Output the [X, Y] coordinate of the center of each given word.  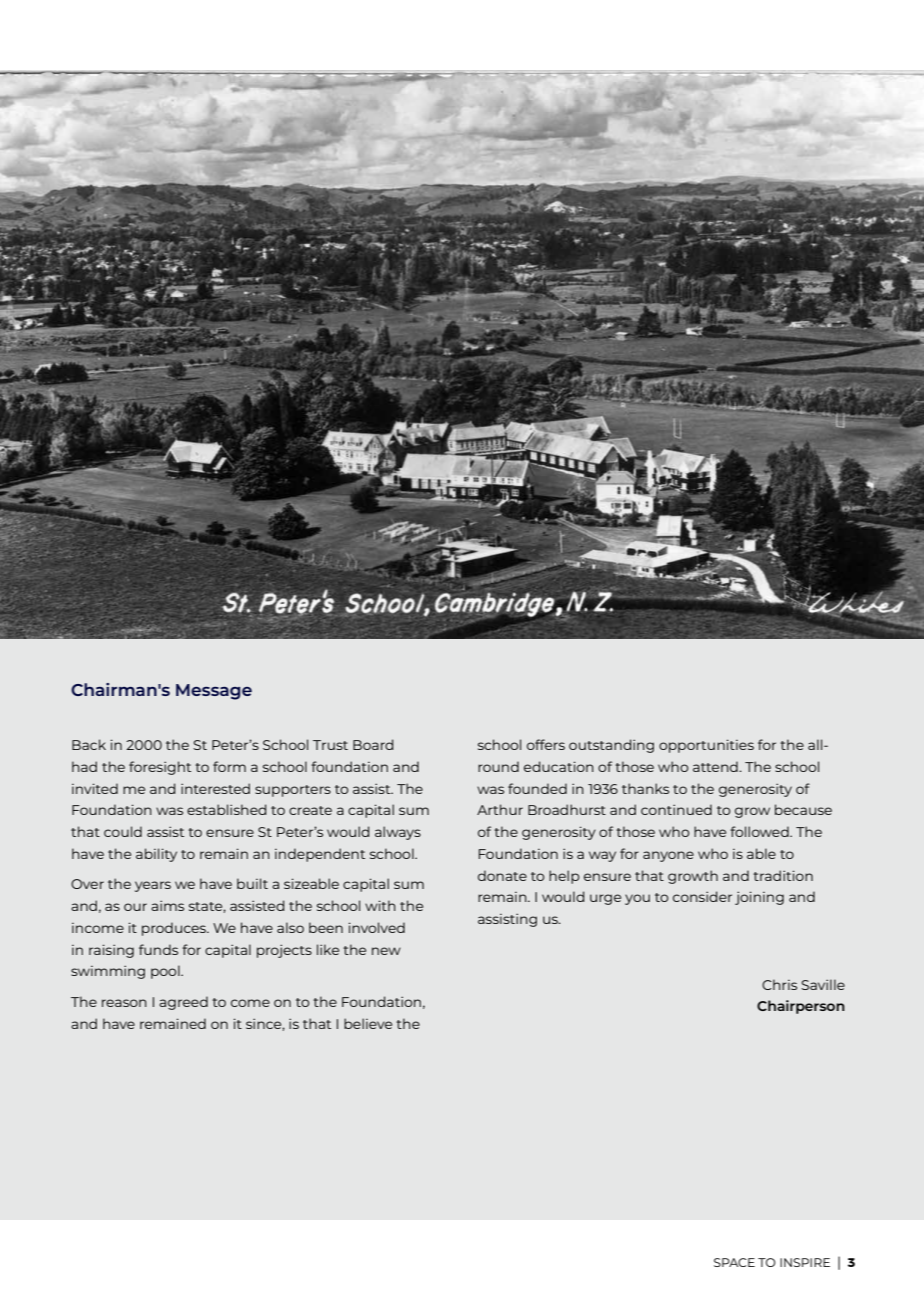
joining [759, 898]
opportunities [706, 746]
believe [368, 1023]
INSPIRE [805, 1262]
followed [760, 831]
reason [124, 1003]
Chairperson [801, 1007]
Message [214, 692]
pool [166, 972]
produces [175, 929]
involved [377, 927]
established [227, 809]
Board [373, 744]
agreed [183, 1003]
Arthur [500, 809]
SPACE [734, 1262]
